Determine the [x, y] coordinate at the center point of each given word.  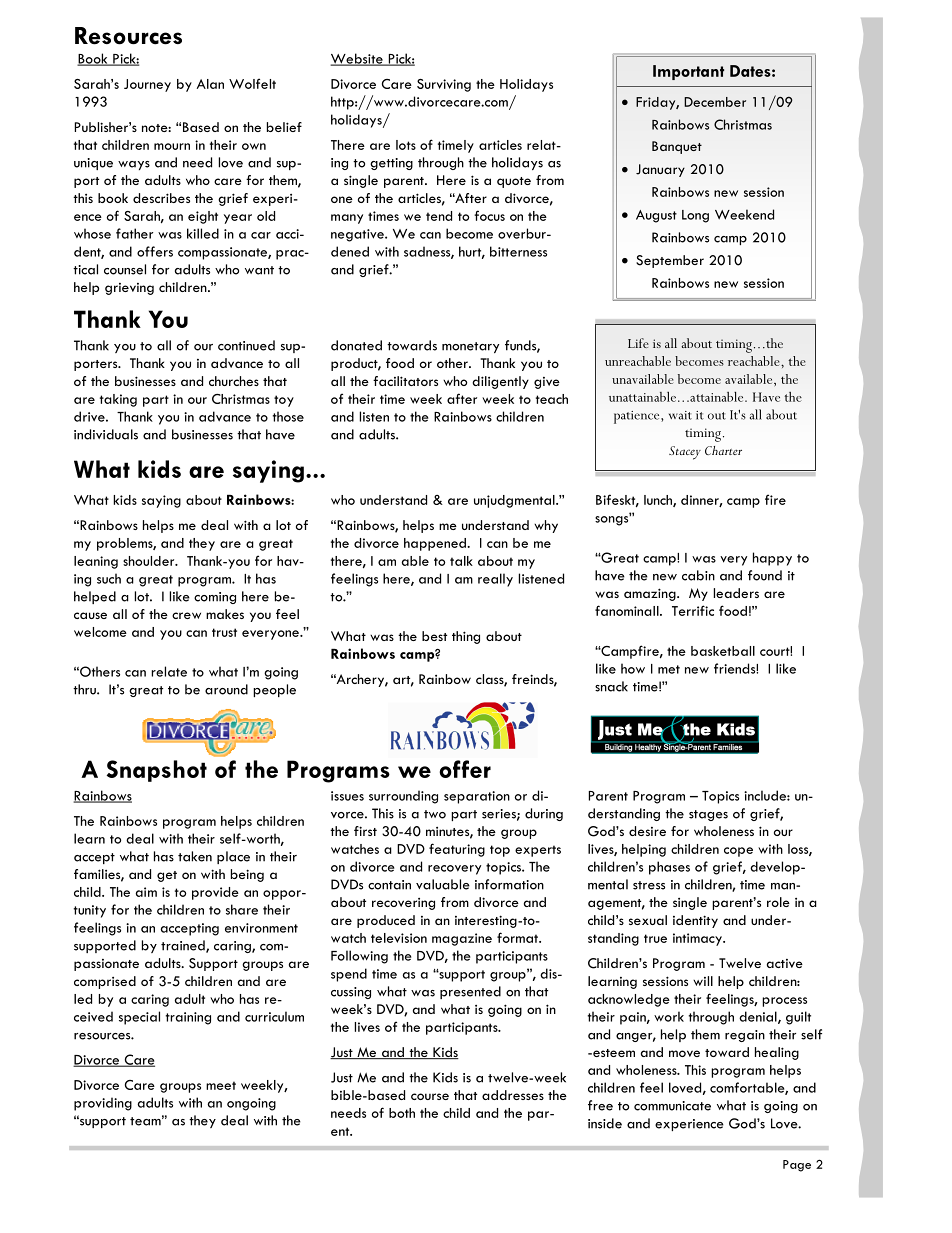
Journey [147, 85]
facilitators [405, 381]
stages [708, 815]
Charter [723, 450]
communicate [672, 1106]
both [402, 1113]
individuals [106, 434]
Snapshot [156, 771]
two [435, 814]
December [715, 102]
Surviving [444, 85]
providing [103, 1104]
